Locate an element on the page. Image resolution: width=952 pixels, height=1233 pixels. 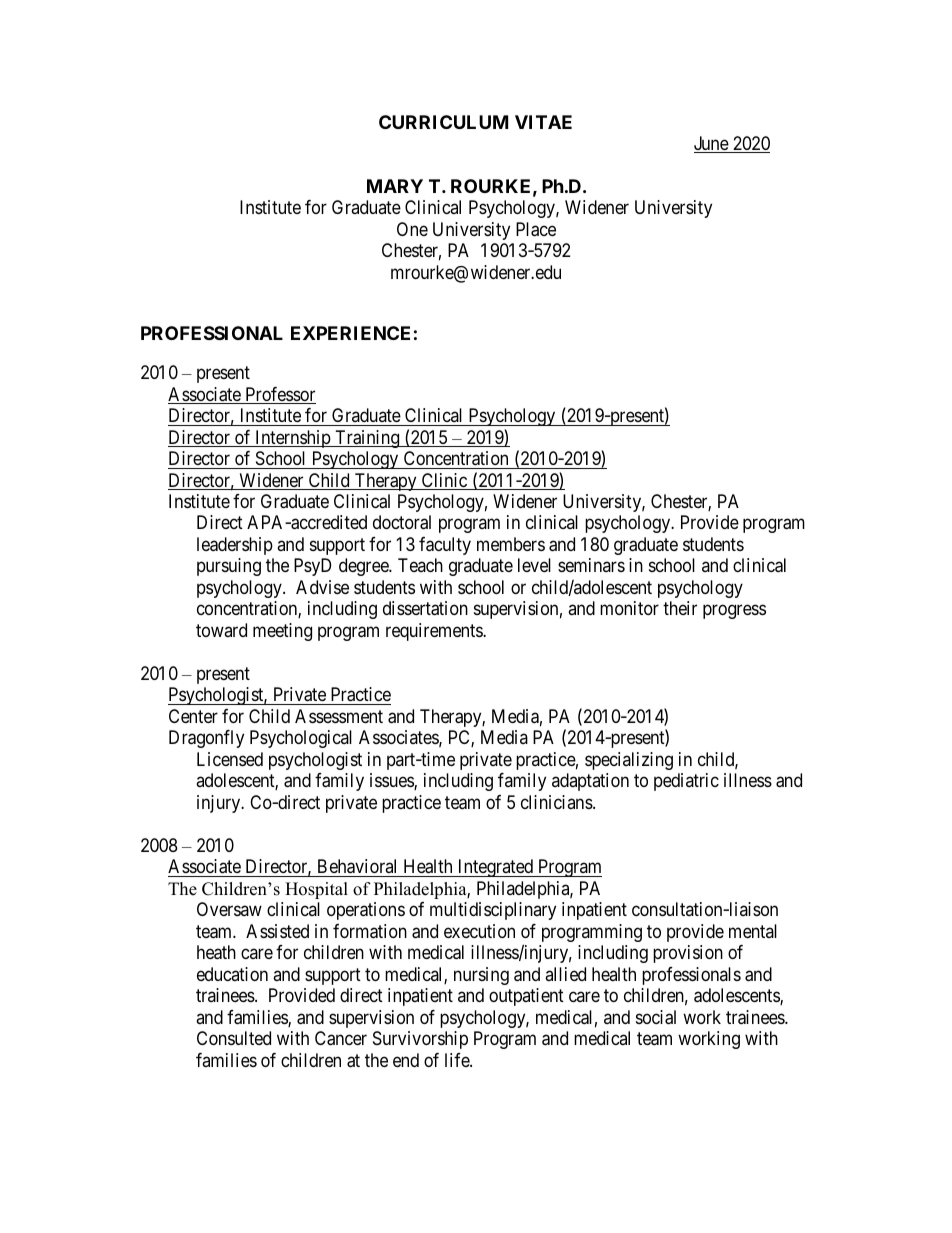
CURRICULUM is located at coordinates (443, 122).
